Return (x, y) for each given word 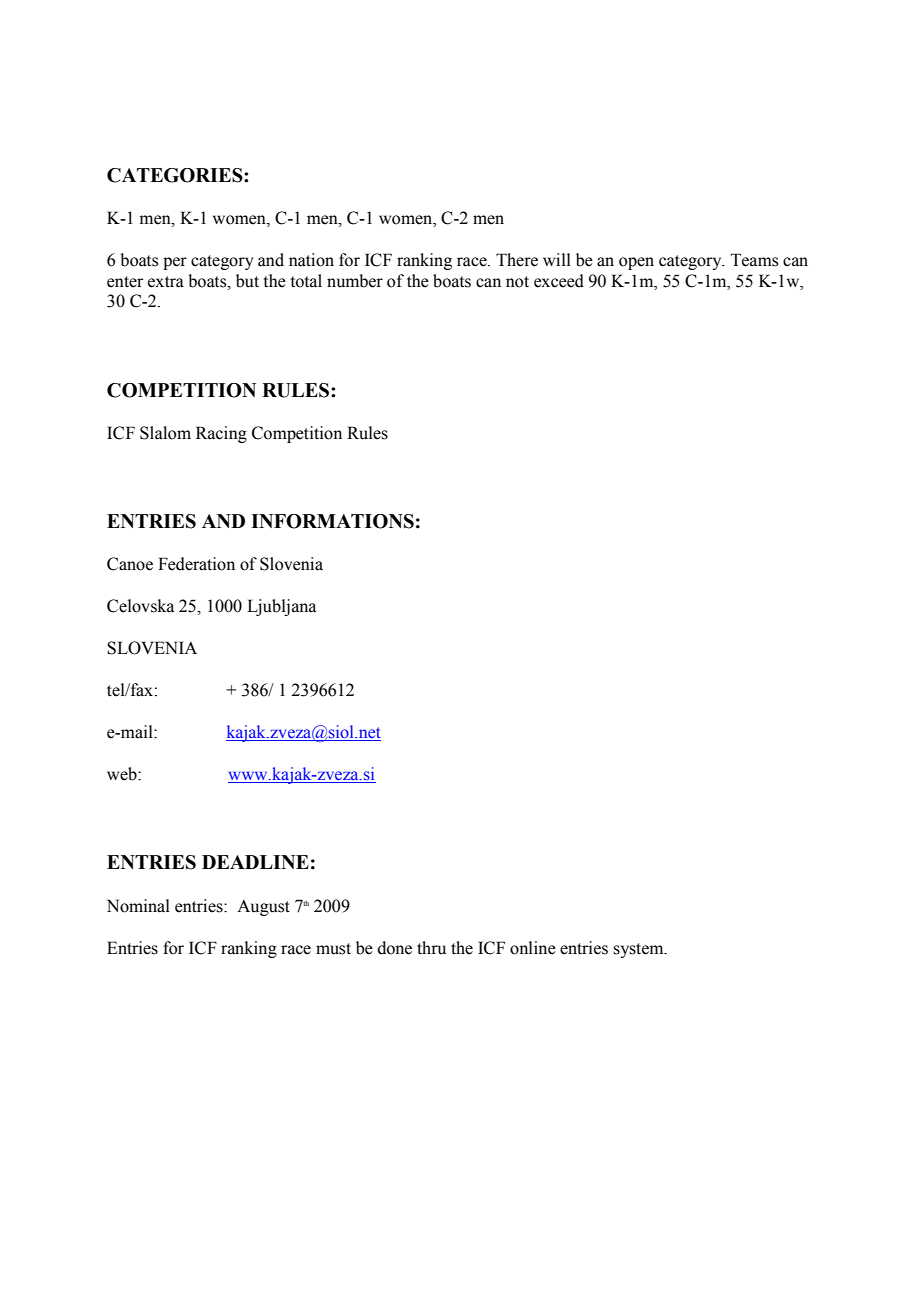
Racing (221, 434)
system (639, 950)
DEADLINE (255, 862)
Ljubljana (281, 607)
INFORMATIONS (332, 521)
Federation (196, 564)
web (123, 774)
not (517, 282)
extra (166, 282)
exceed (559, 281)
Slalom (165, 433)
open (636, 263)
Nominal (138, 906)
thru (431, 948)
